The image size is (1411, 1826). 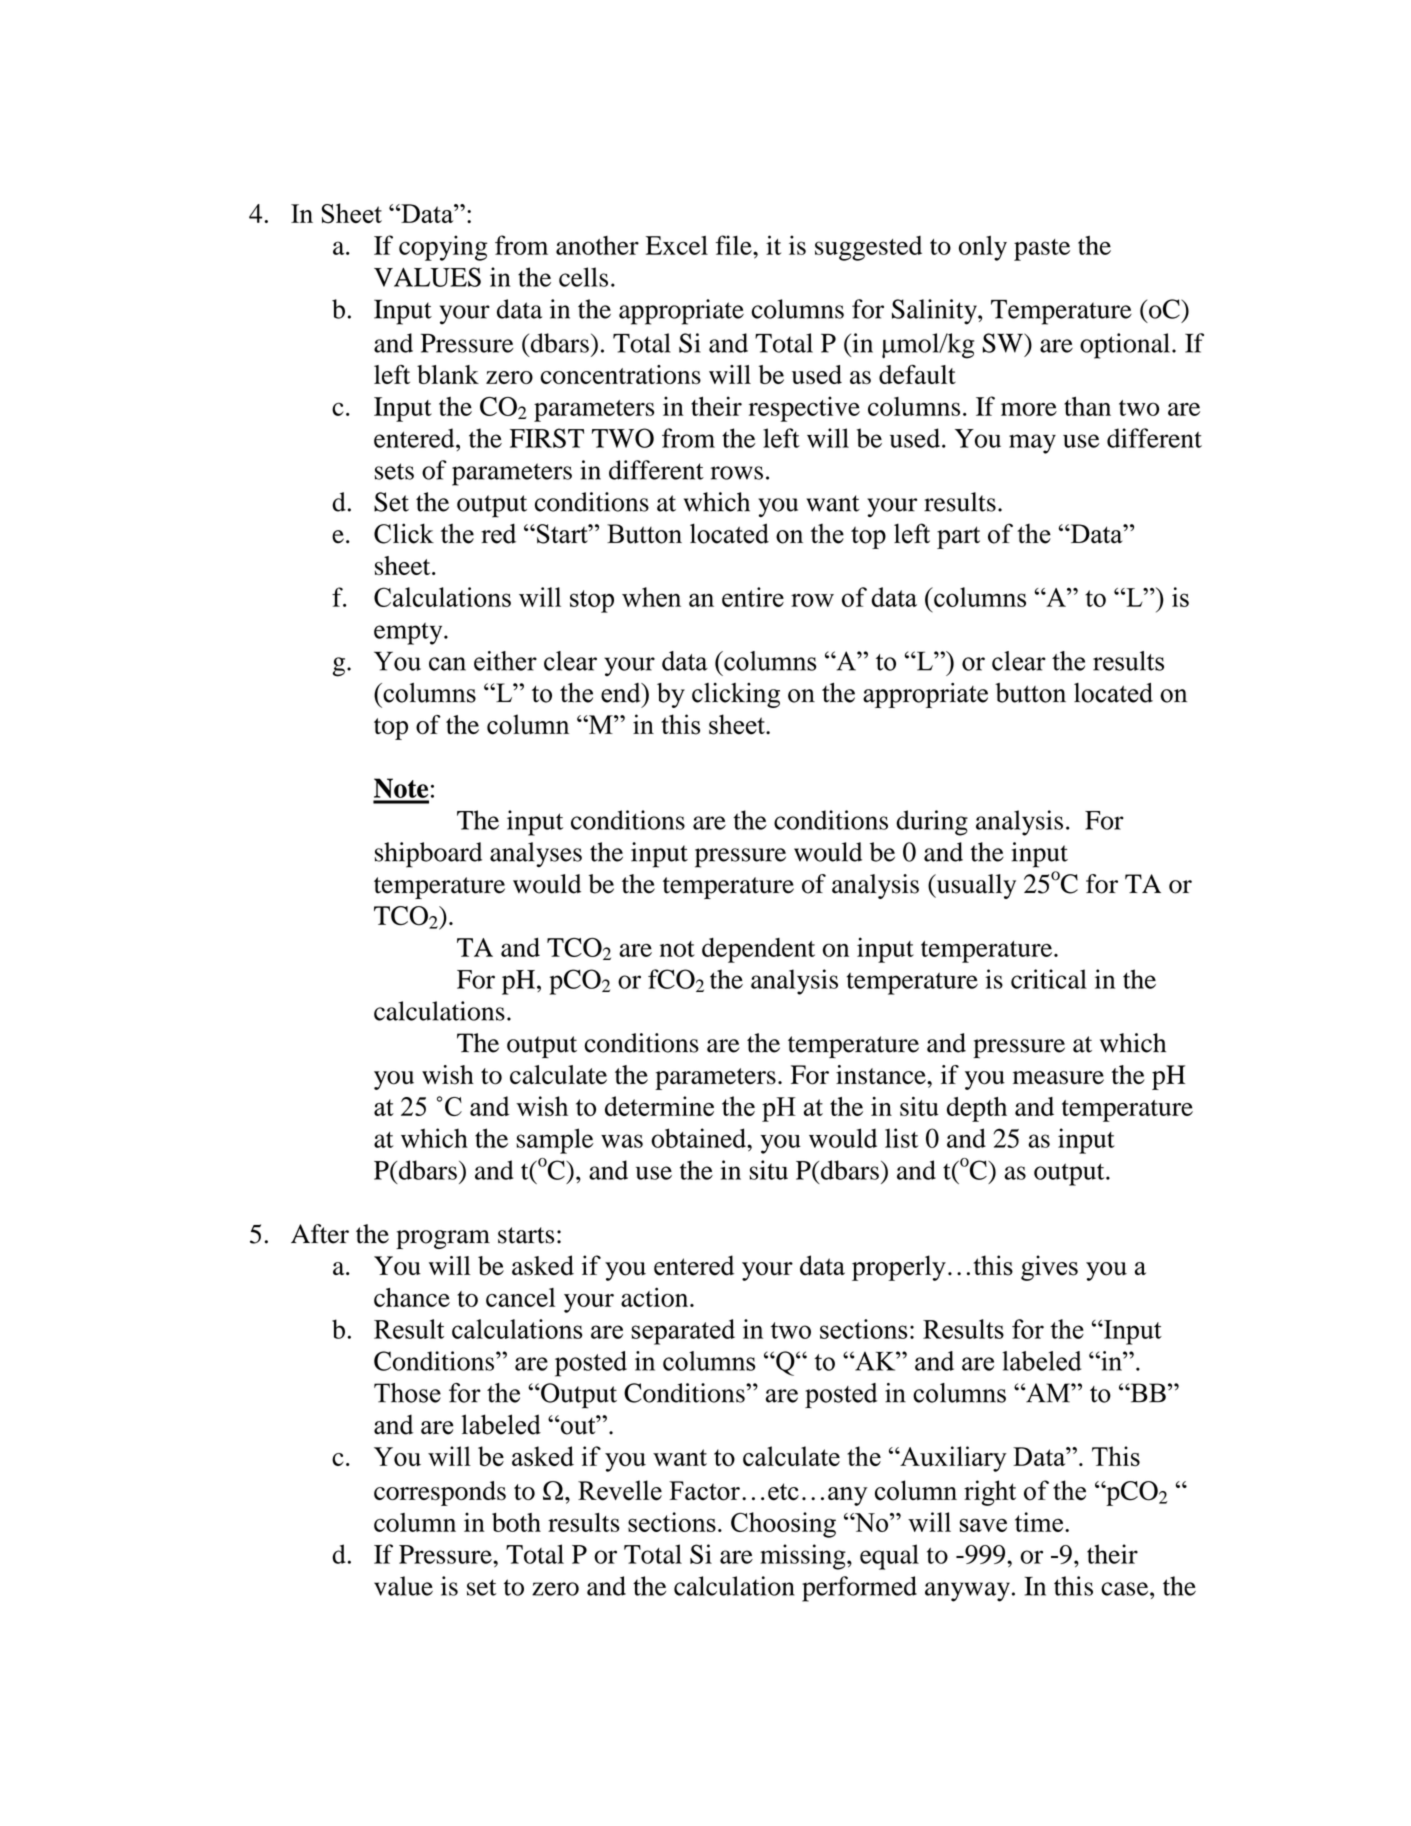 I want to click on separated, so click(x=683, y=1332).
